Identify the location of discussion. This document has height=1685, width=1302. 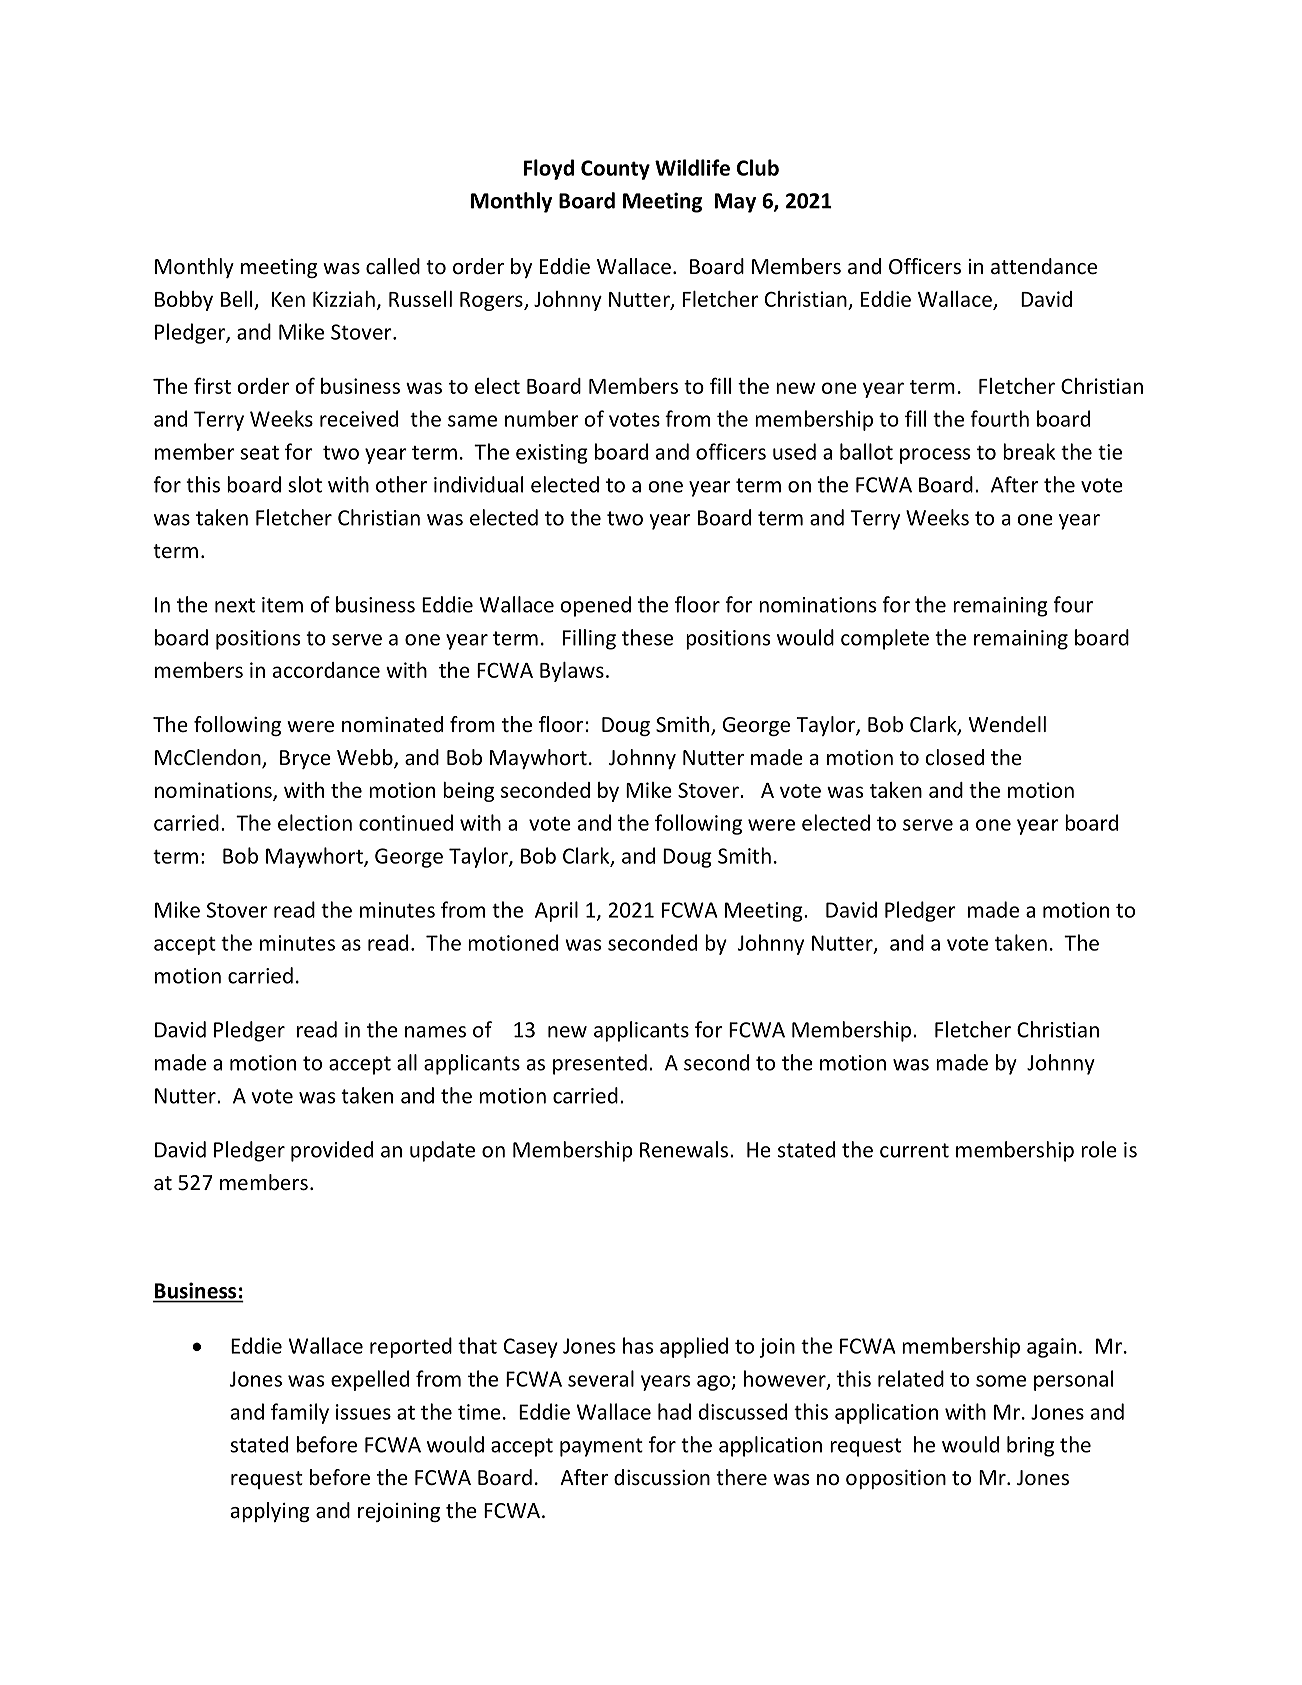
(662, 1477).
